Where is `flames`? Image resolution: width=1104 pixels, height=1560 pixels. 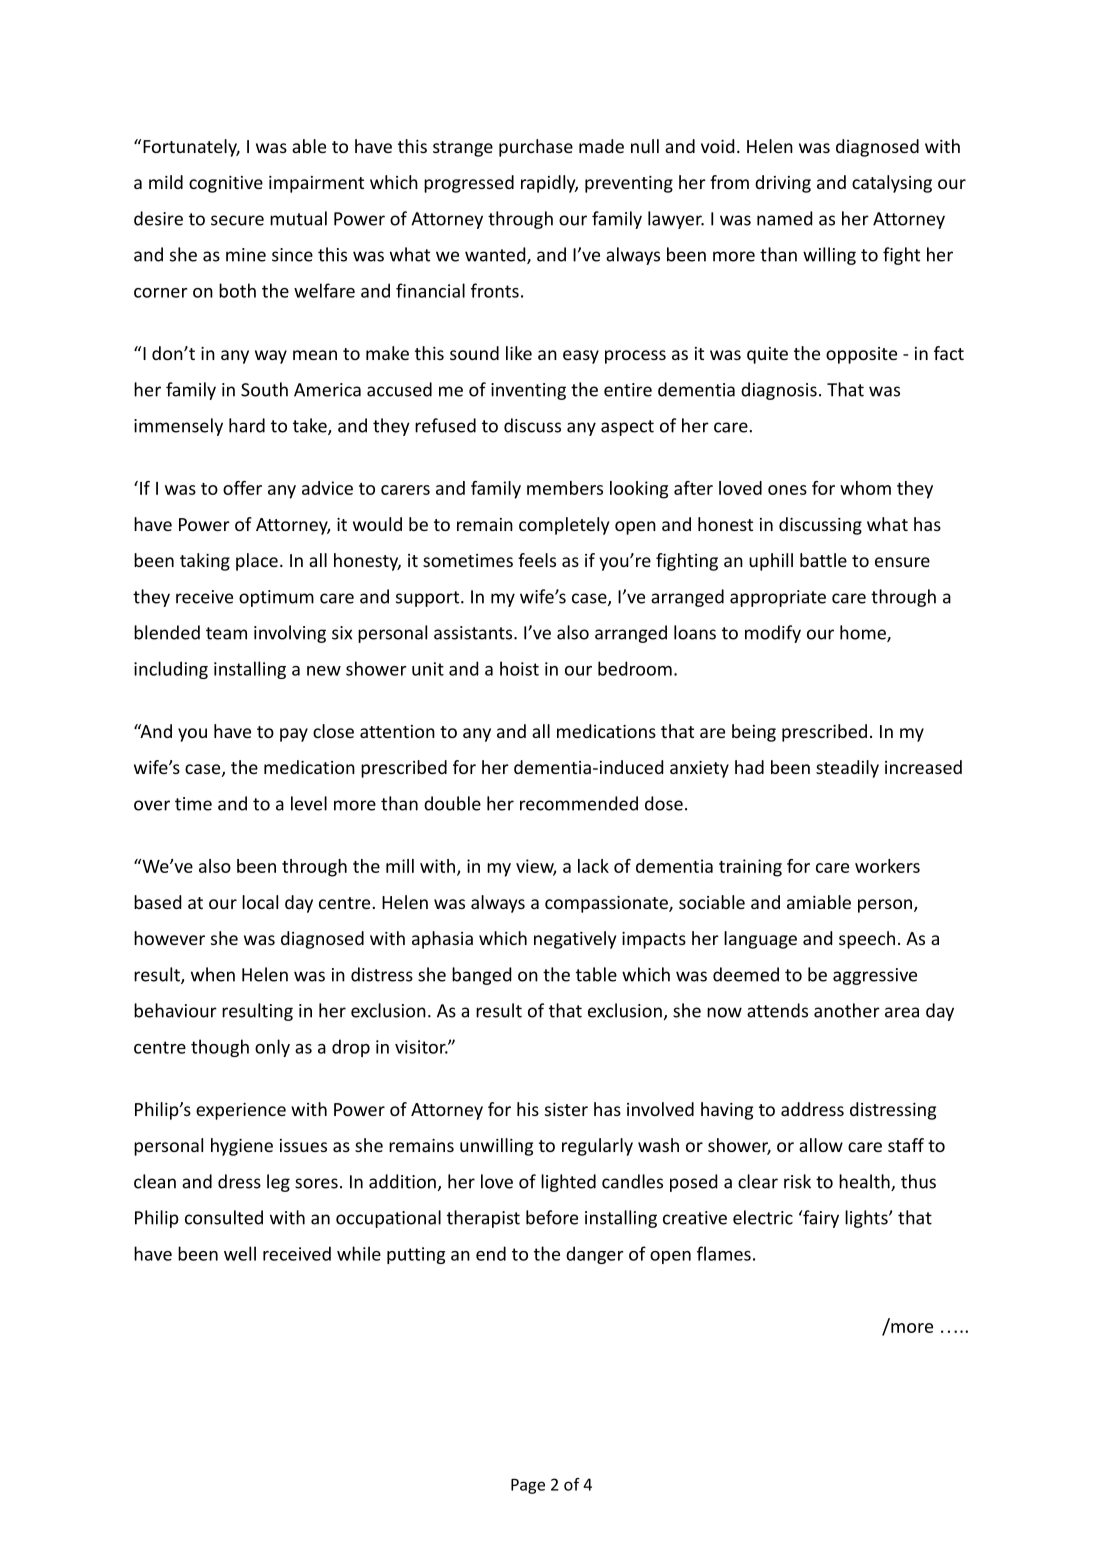 flames is located at coordinates (724, 1253).
